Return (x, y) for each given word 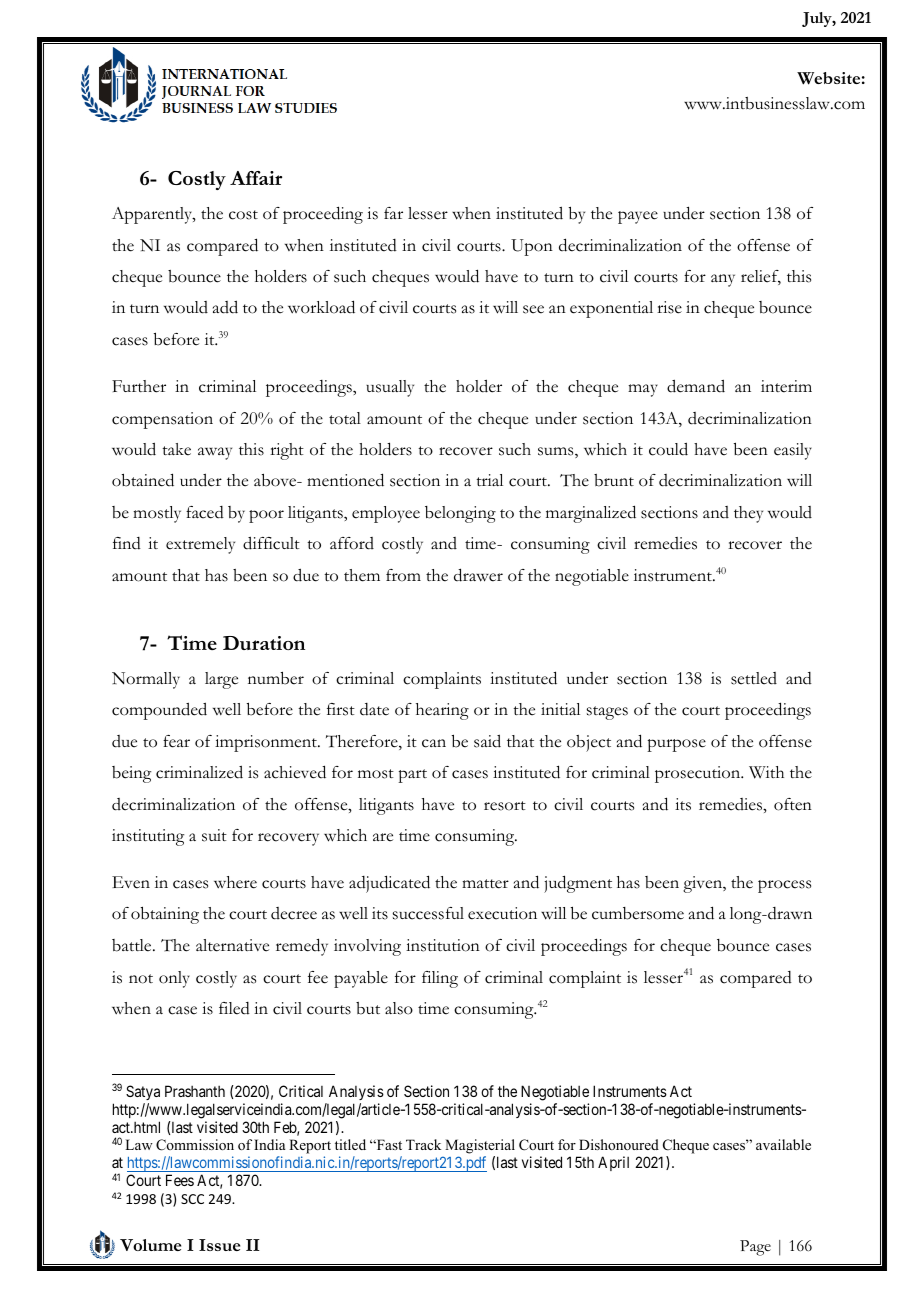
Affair (256, 178)
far (393, 213)
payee (638, 217)
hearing (442, 711)
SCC (192, 1199)
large (221, 680)
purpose (676, 745)
